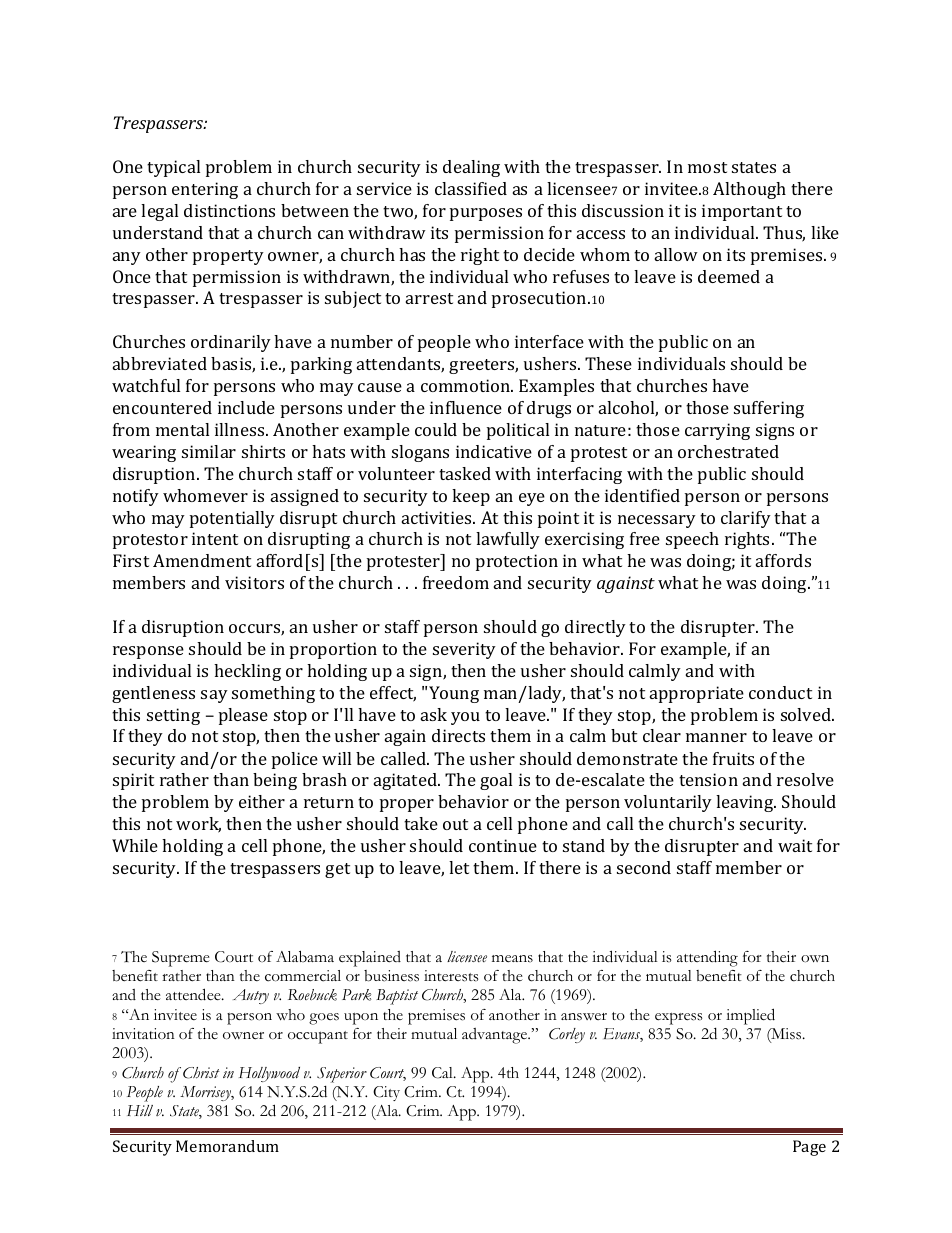 The width and height of the screenshot is (952, 1233). What do you see at coordinates (749, 190) in the screenshot?
I see `Although` at bounding box center [749, 190].
